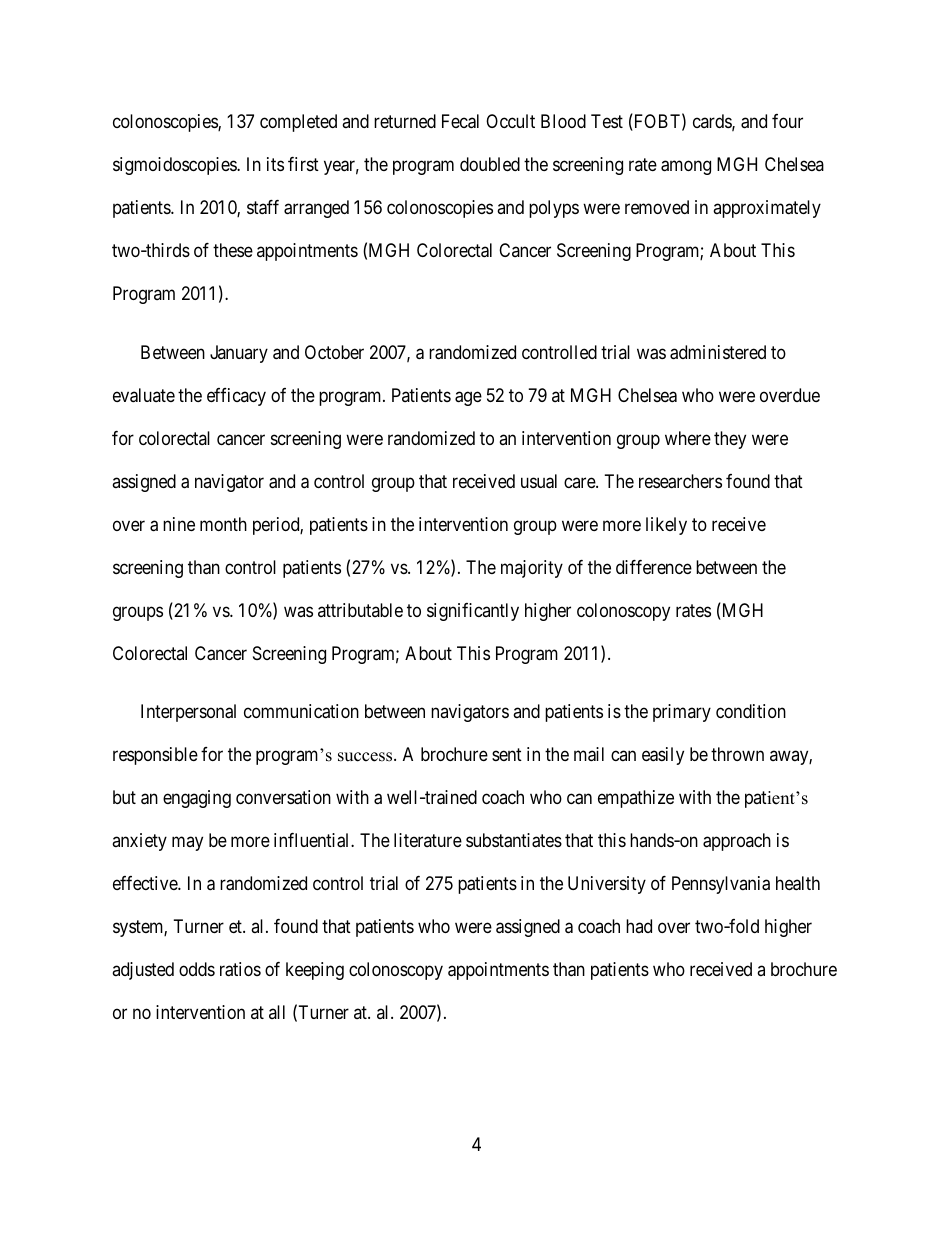  I want to click on age, so click(468, 398).
